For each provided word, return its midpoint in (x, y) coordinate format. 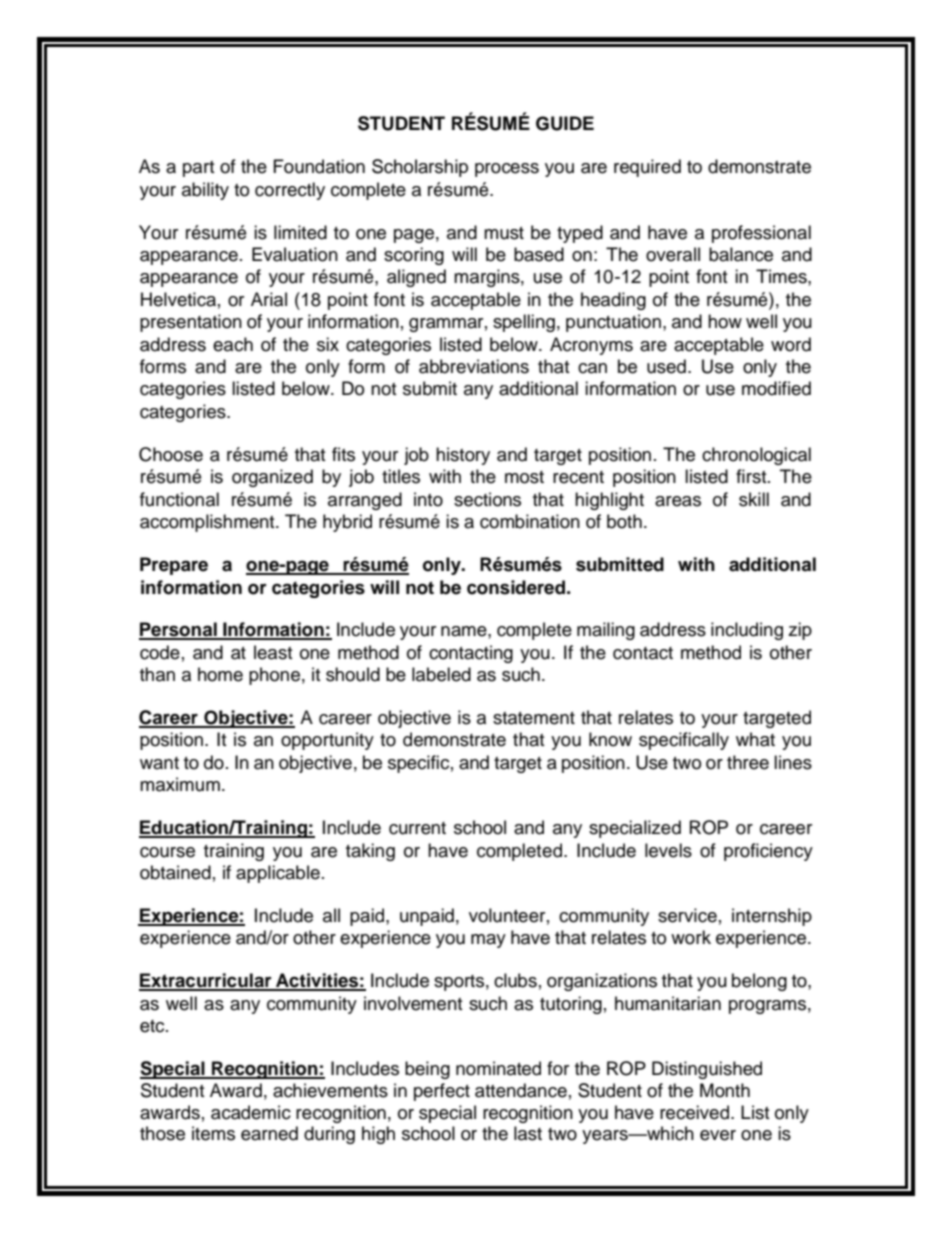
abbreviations (474, 366)
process (507, 170)
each (233, 344)
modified (776, 388)
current (417, 828)
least (273, 652)
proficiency (768, 852)
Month (725, 1090)
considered (516, 587)
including (747, 631)
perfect (442, 1092)
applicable (278, 874)
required (647, 168)
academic (251, 1112)
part (198, 169)
